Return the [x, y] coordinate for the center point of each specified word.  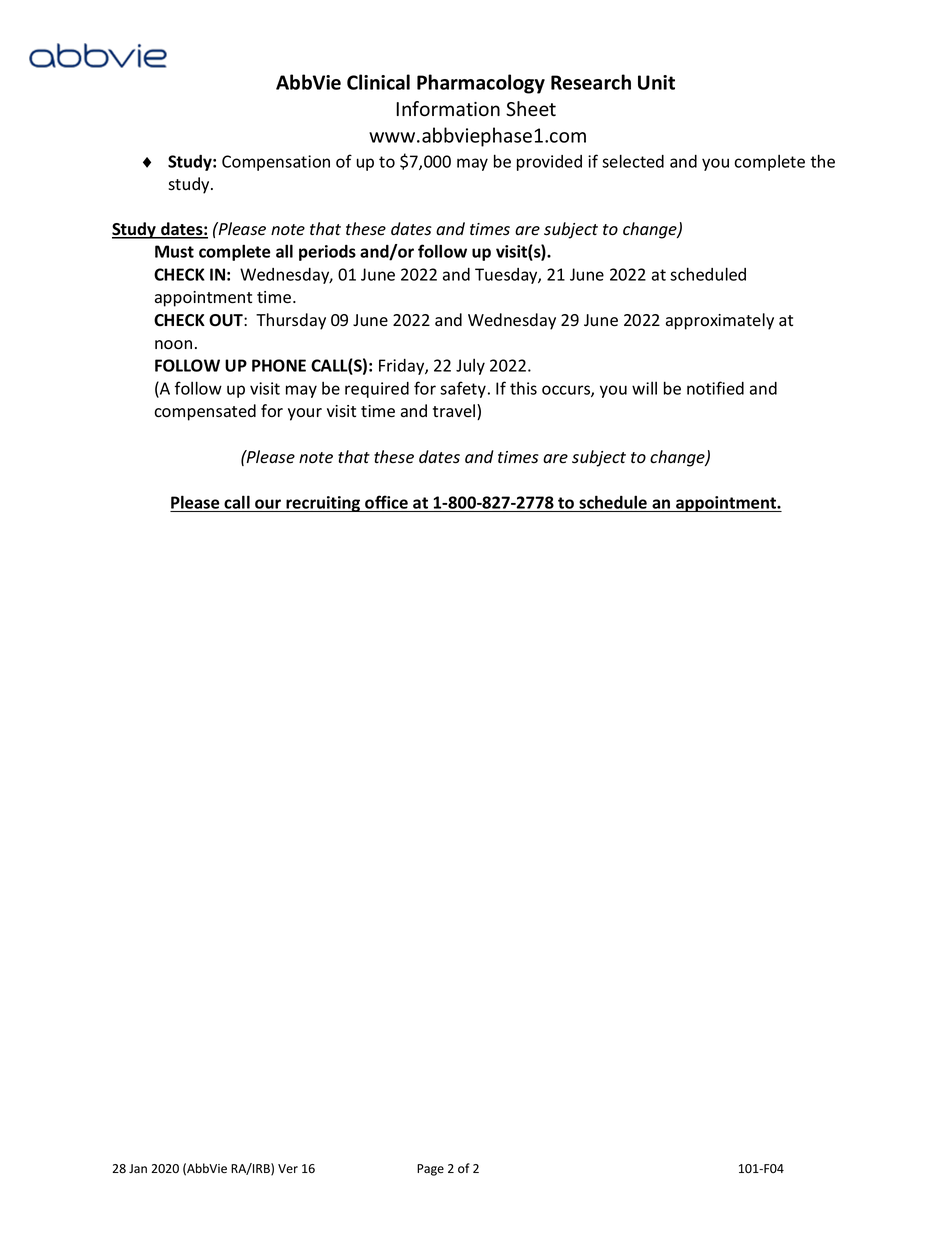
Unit [656, 82]
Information [448, 109]
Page [430, 1170]
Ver [288, 1168]
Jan [138, 1168]
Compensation [276, 163]
